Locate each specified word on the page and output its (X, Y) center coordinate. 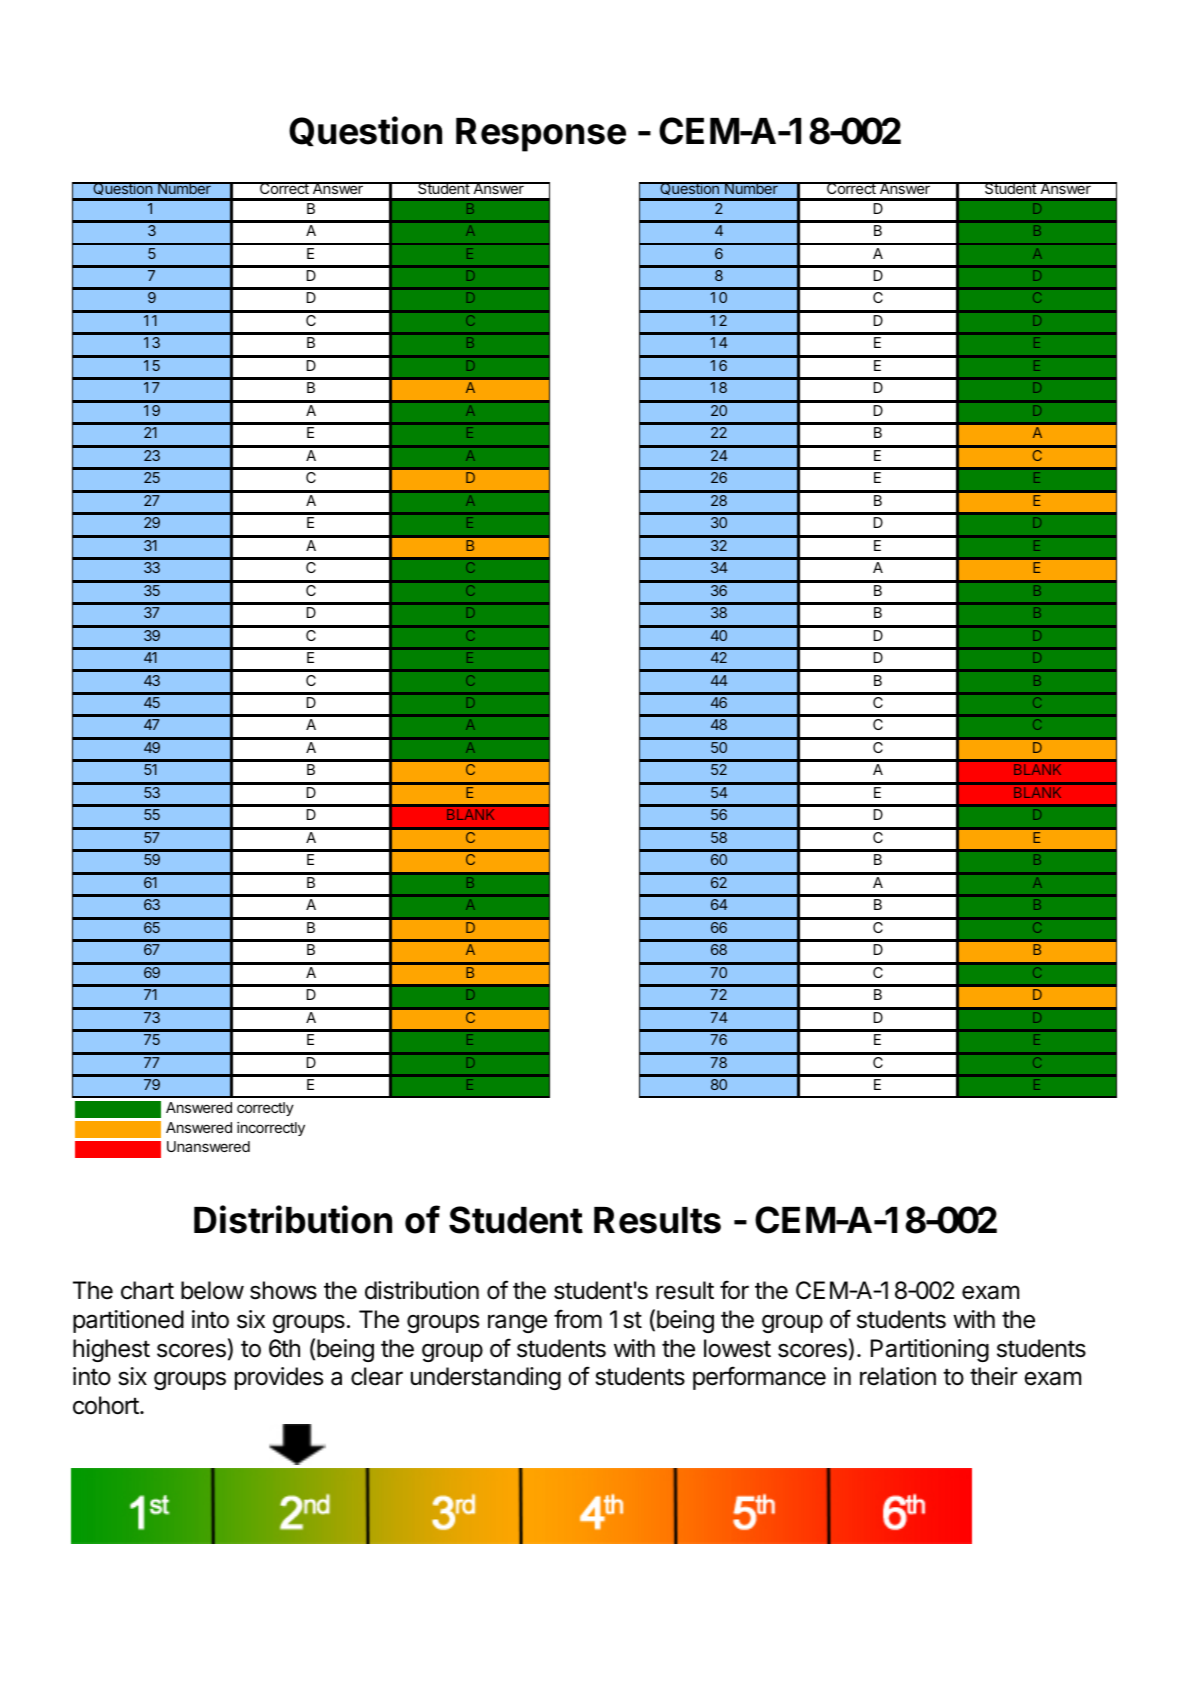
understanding (486, 1378)
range (517, 1323)
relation (898, 1376)
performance (759, 1378)
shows (283, 1290)
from (578, 1319)
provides (279, 1378)
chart (147, 1290)
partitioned (128, 1321)
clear (377, 1376)
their (994, 1376)
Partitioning (930, 1350)
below (212, 1290)
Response (541, 135)
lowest (737, 1348)
